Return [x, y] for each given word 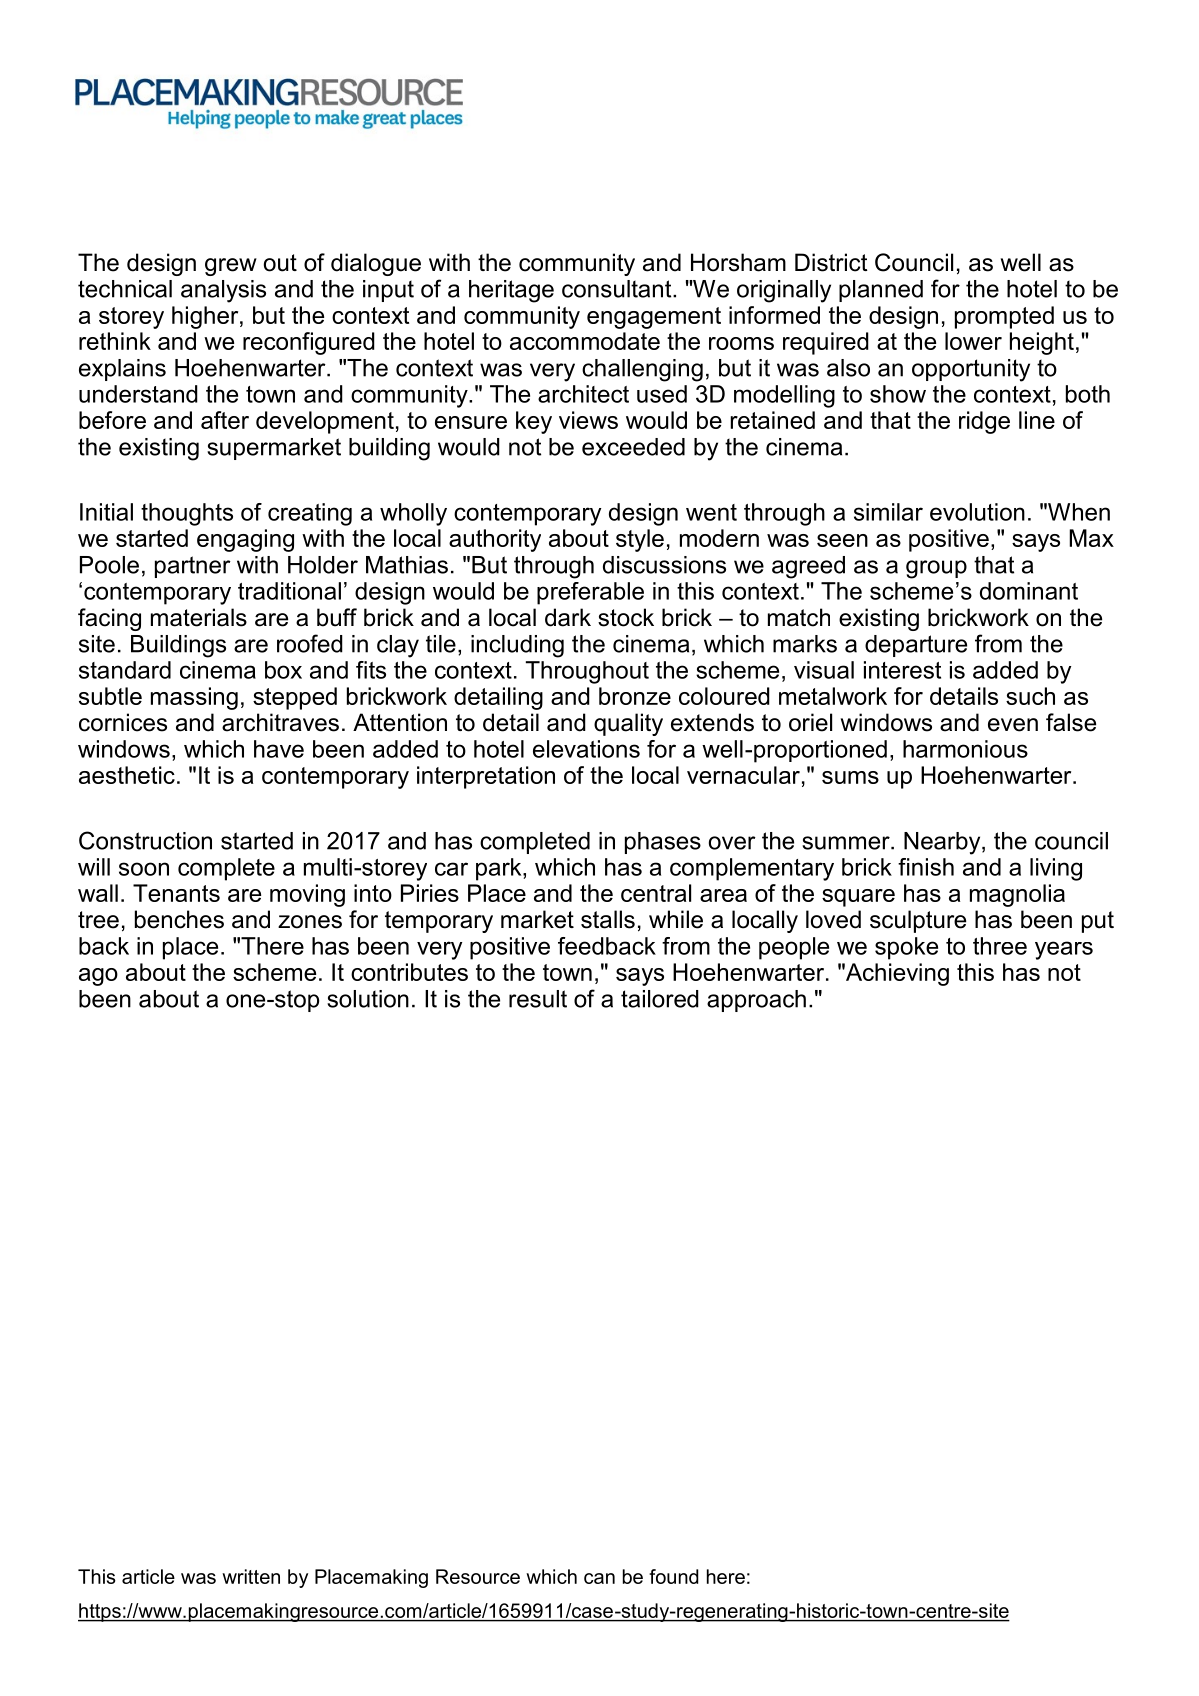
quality [628, 724]
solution [368, 999]
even [1013, 725]
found [674, 1576]
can [599, 1578]
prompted [1004, 317]
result [538, 999]
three [1000, 946]
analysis [223, 291]
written [251, 1576]
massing [194, 698]
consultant [618, 289]
